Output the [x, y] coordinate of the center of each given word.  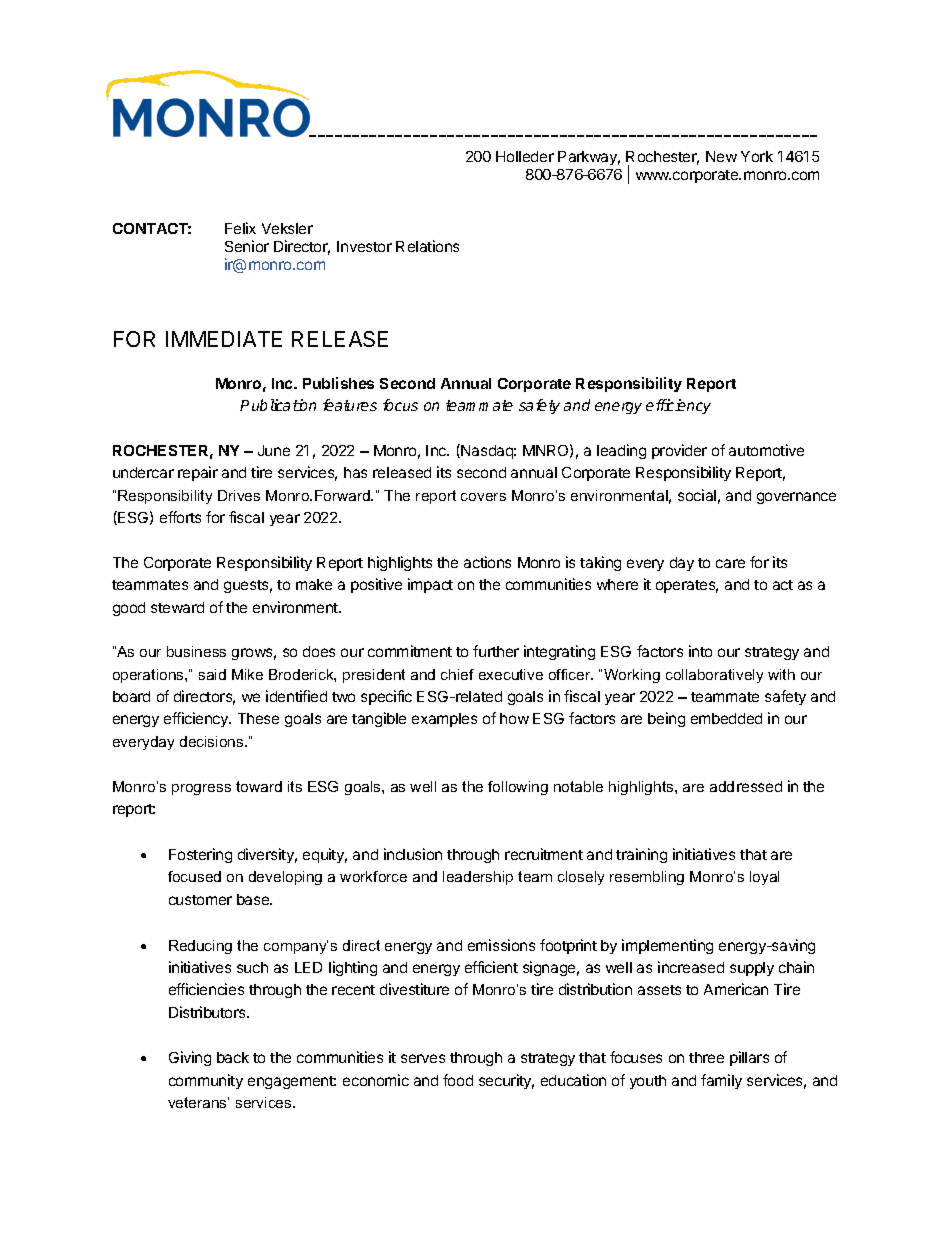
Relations [427, 246]
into [700, 651]
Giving [190, 1058]
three [706, 1057]
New [721, 156]
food [458, 1080]
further [496, 651]
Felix [240, 228]
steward [177, 607]
